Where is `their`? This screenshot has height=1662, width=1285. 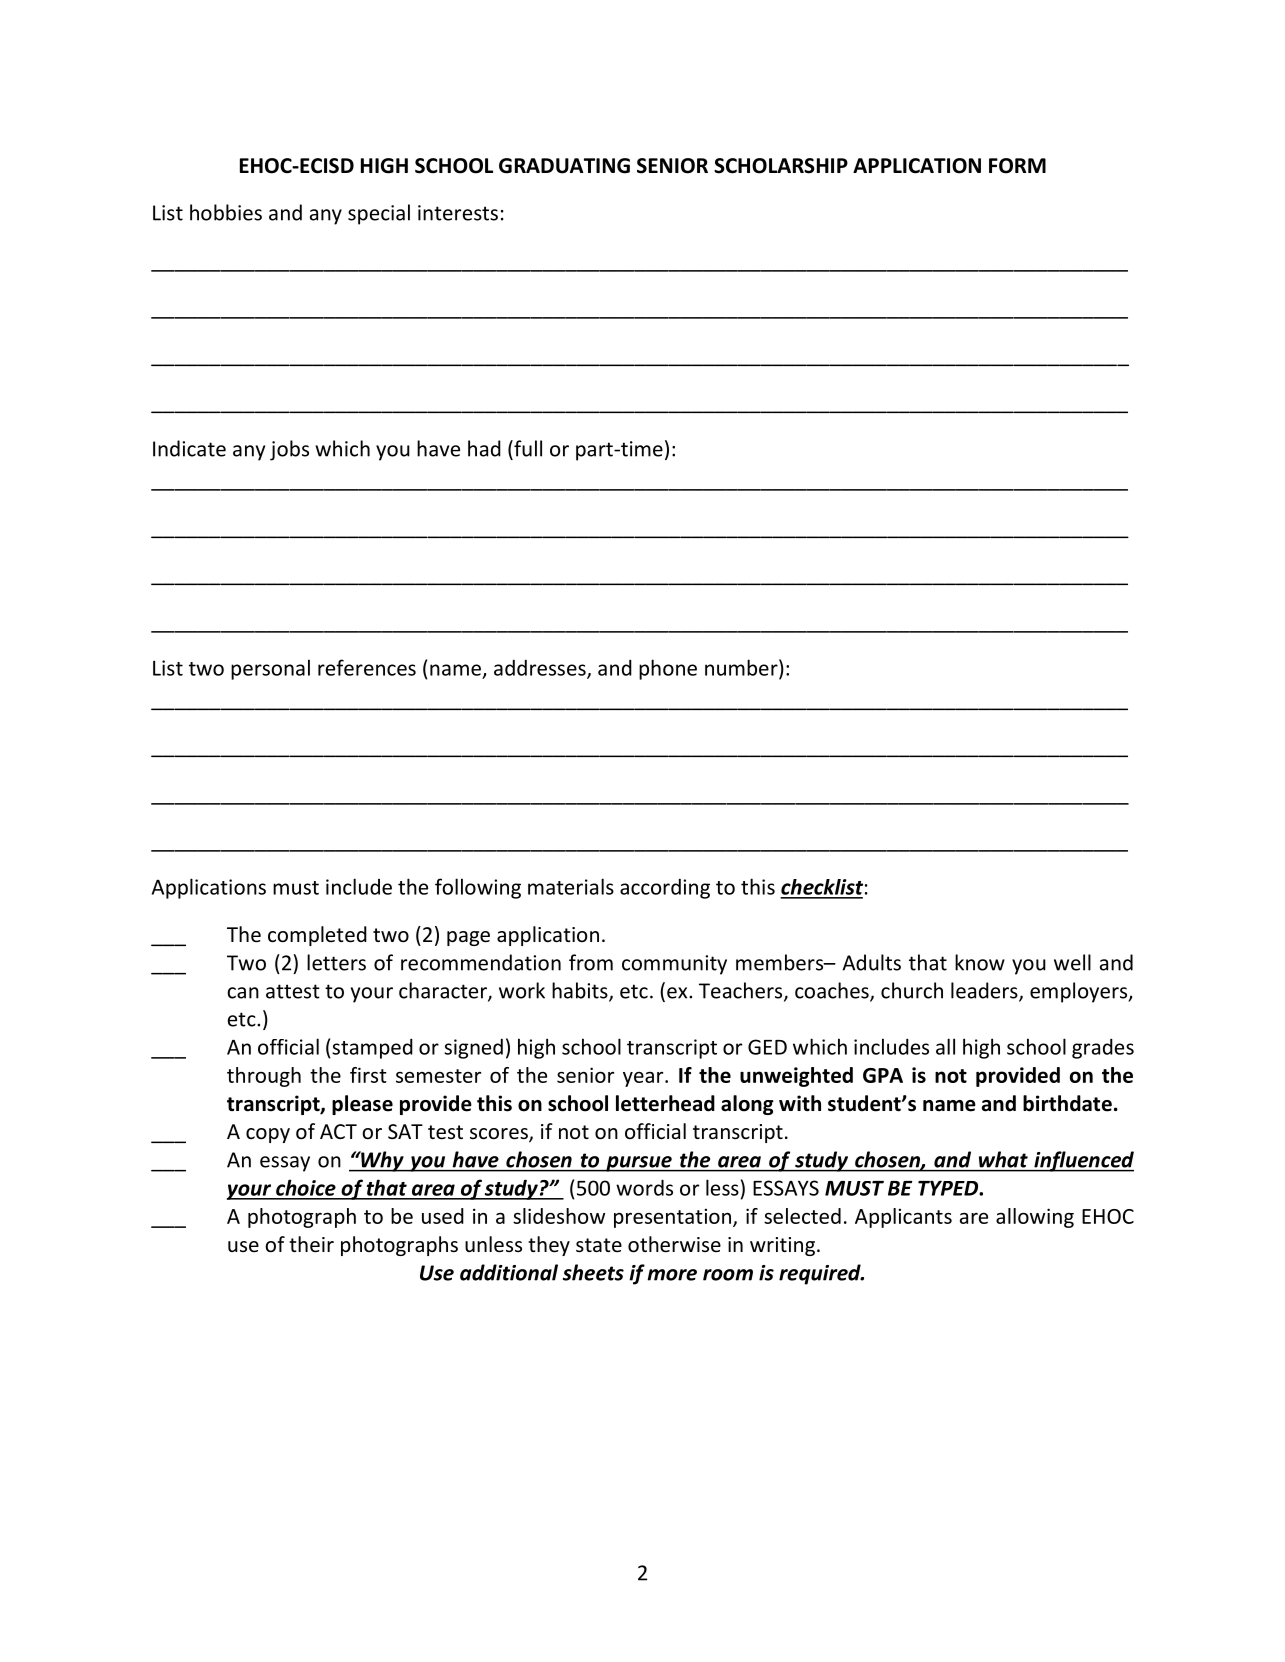 their is located at coordinates (311, 1244).
